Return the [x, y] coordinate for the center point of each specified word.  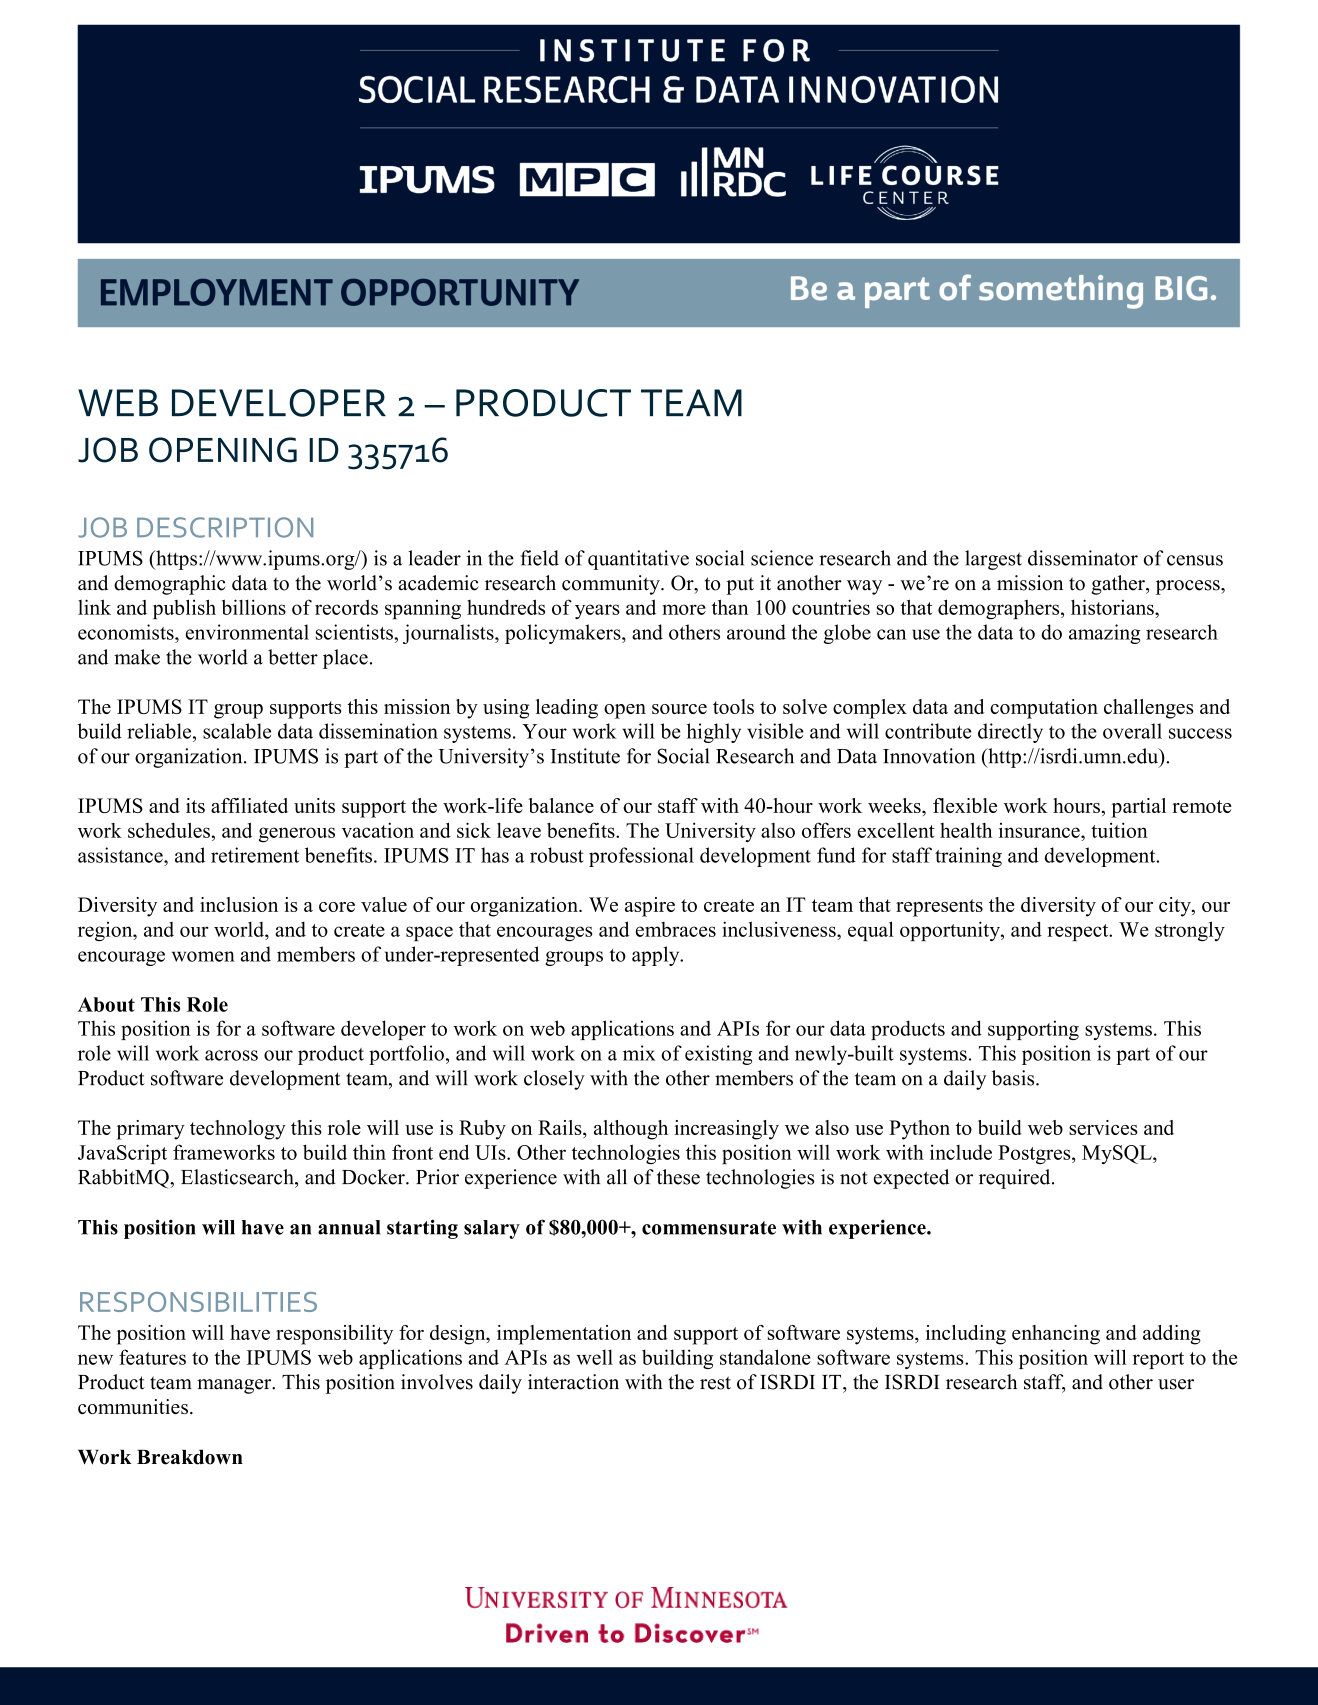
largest [993, 560]
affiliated [249, 805]
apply [657, 956]
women [203, 956]
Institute [585, 756]
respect [1079, 932]
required [1016, 1179]
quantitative [638, 560]
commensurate [709, 1228]
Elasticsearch [238, 1177]
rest [715, 1383]
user [1176, 1384]
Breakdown [190, 1457]
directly [1010, 733]
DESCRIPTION [225, 527]
